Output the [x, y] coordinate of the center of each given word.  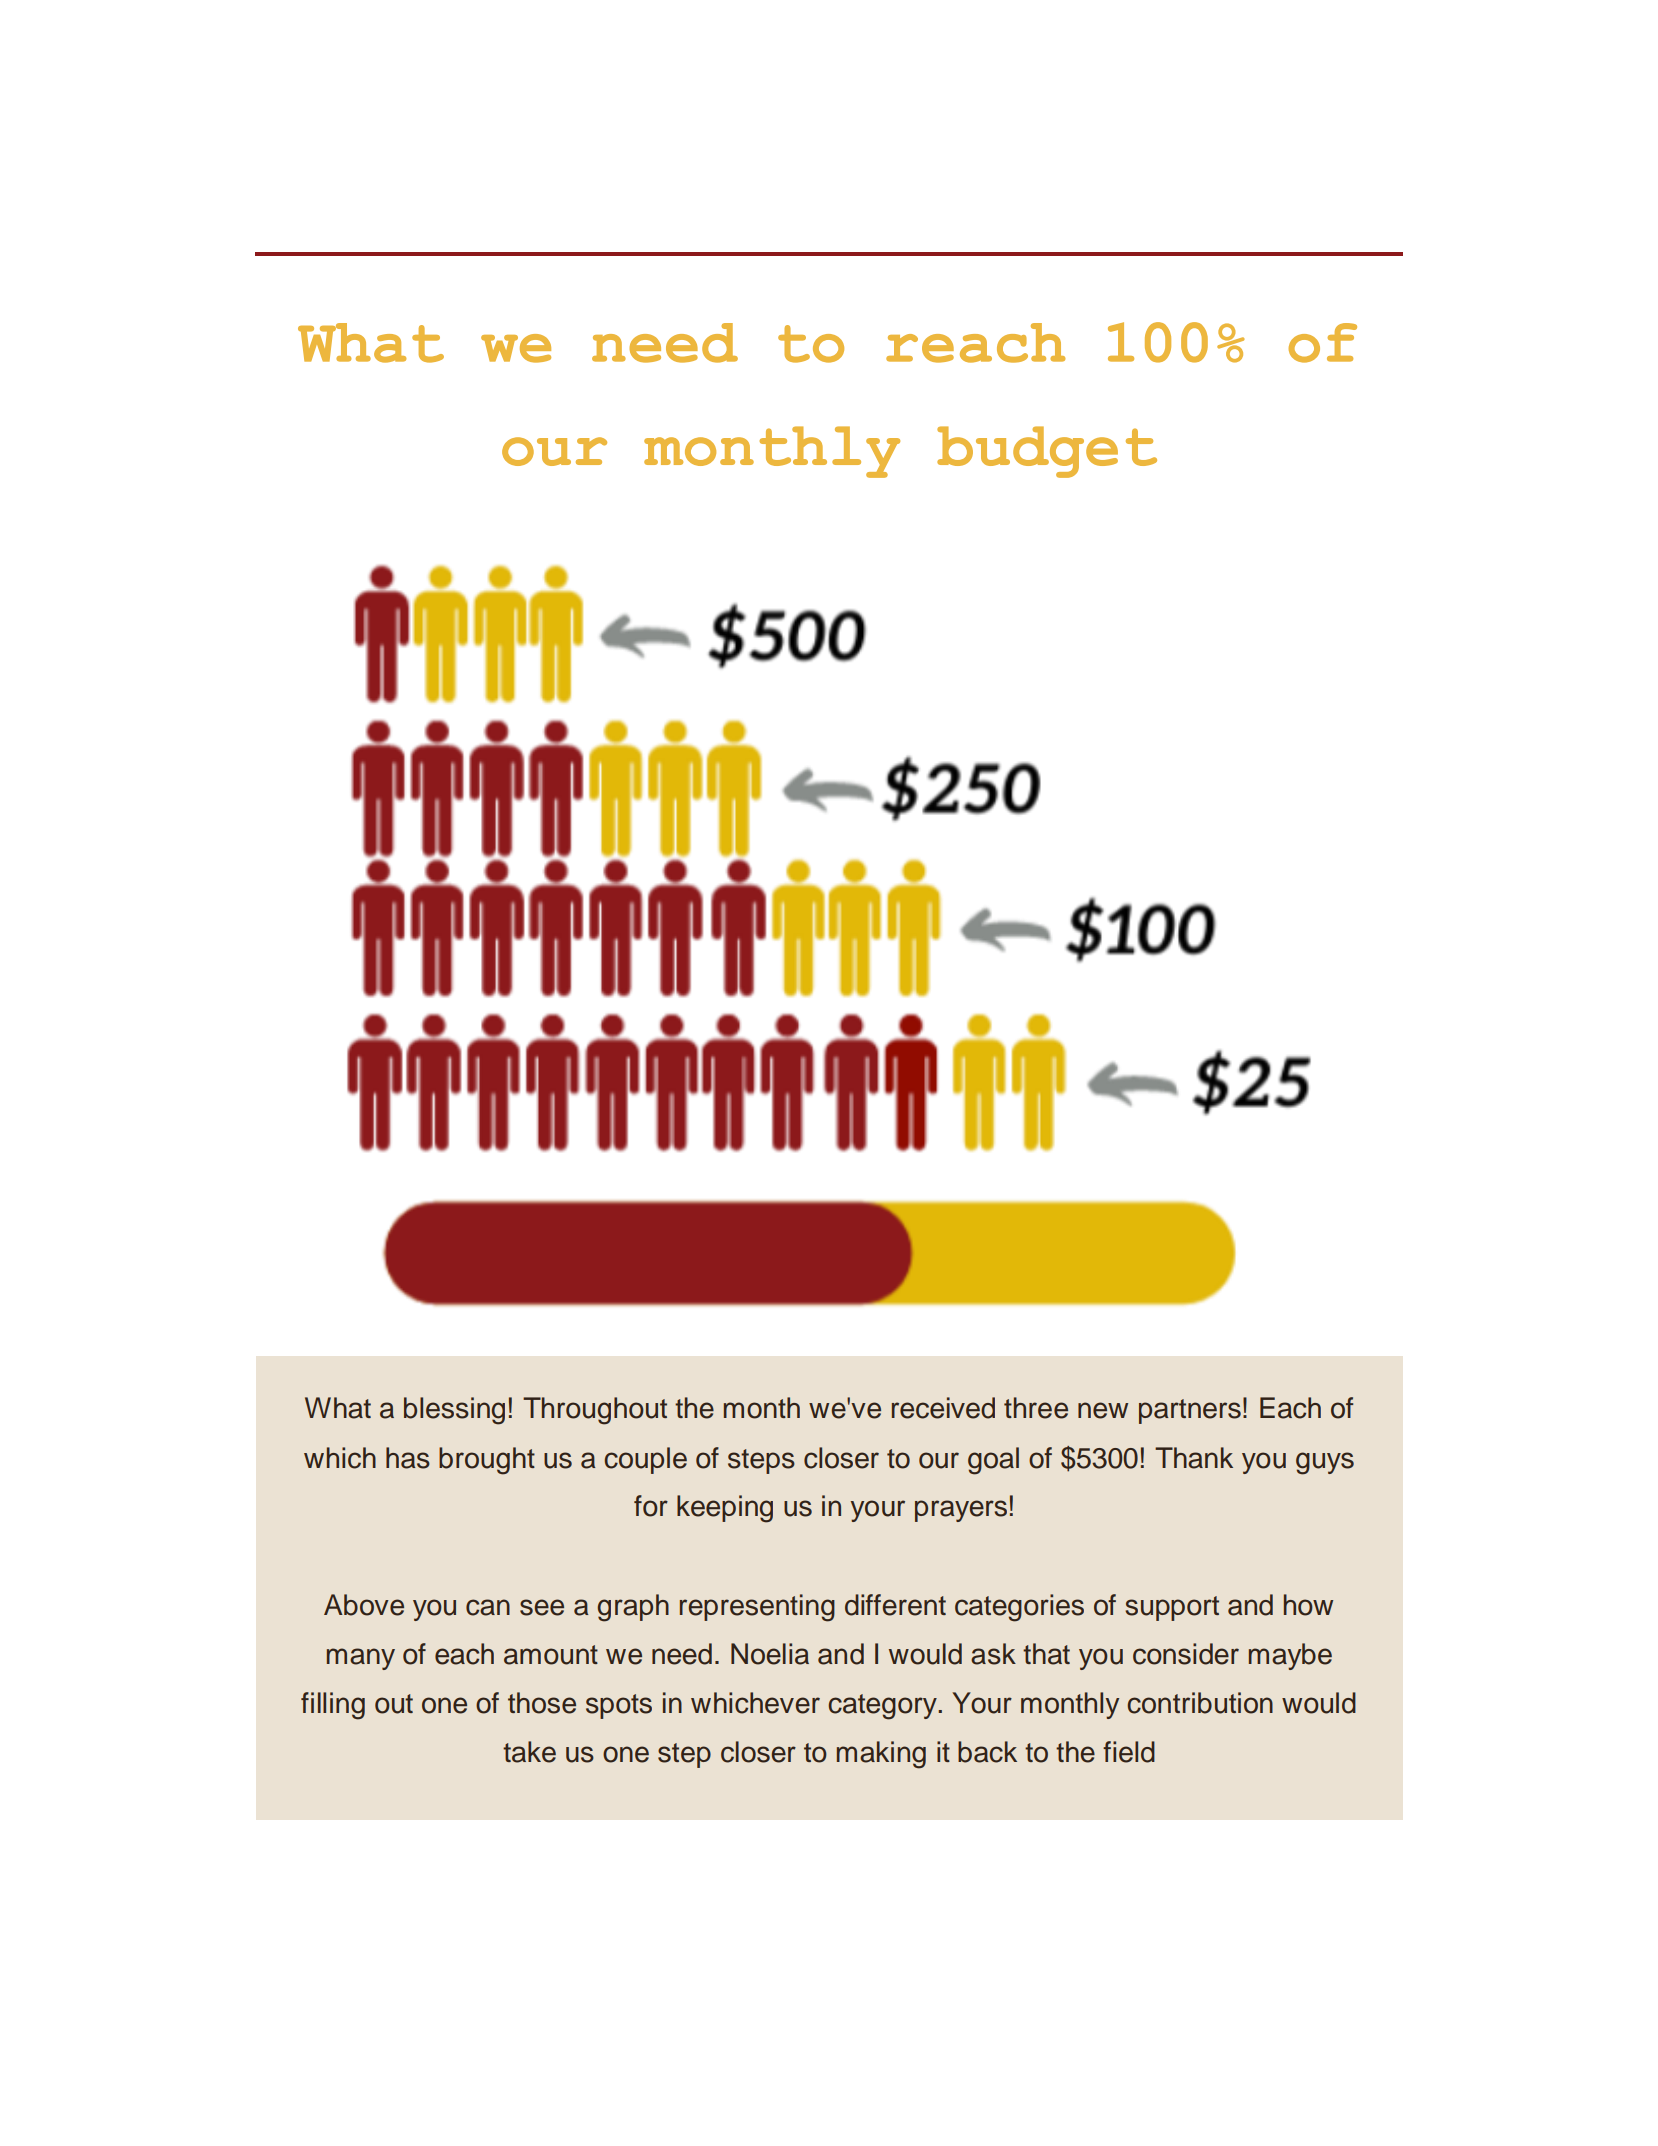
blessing [454, 1411]
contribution [1200, 1703]
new [1103, 1410]
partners [1190, 1411]
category [883, 1707]
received [943, 1408]
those [542, 1703]
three [1036, 1408]
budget [1047, 452]
